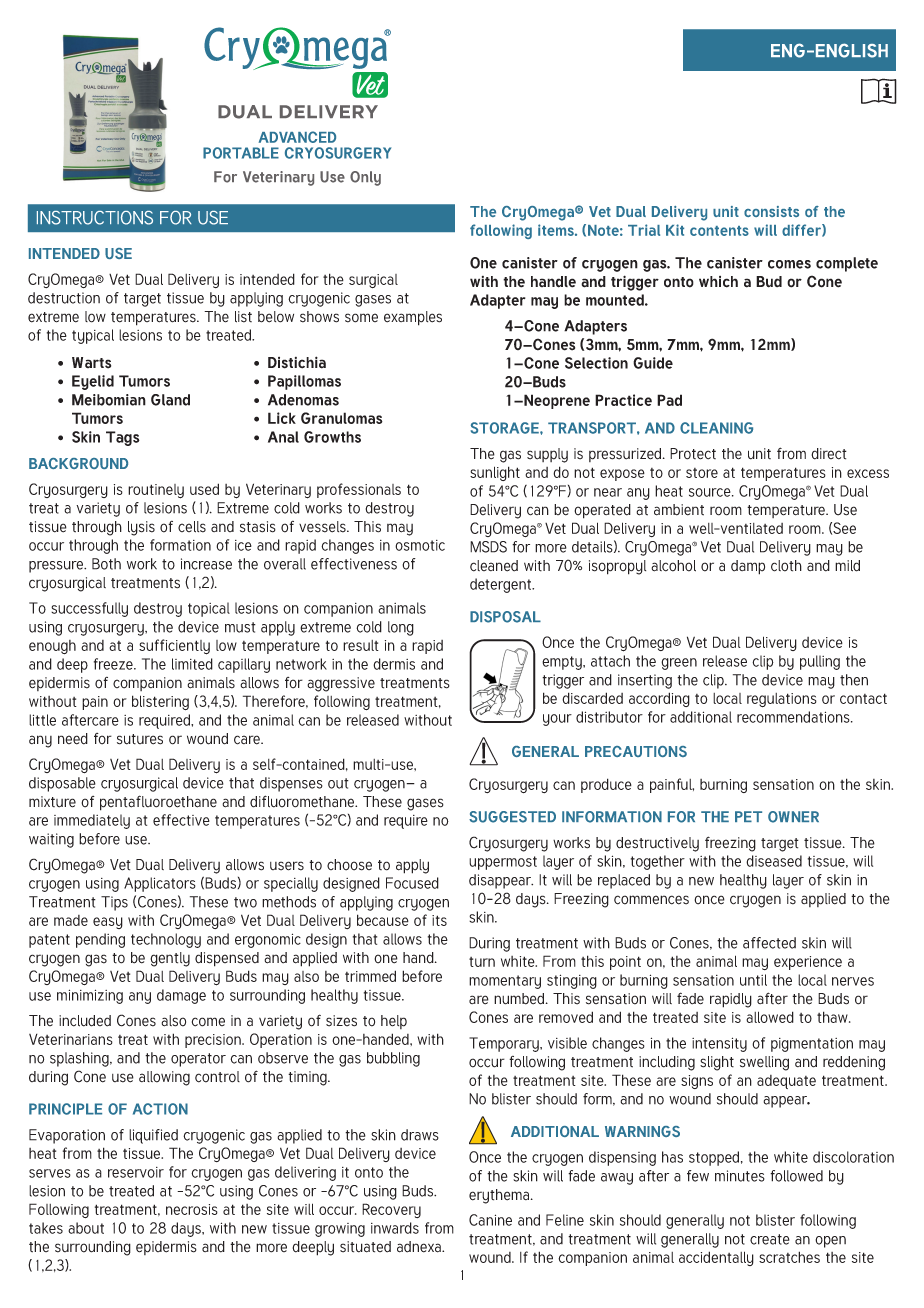  What do you see at coordinates (365, 178) in the screenshot?
I see `Only` at bounding box center [365, 178].
